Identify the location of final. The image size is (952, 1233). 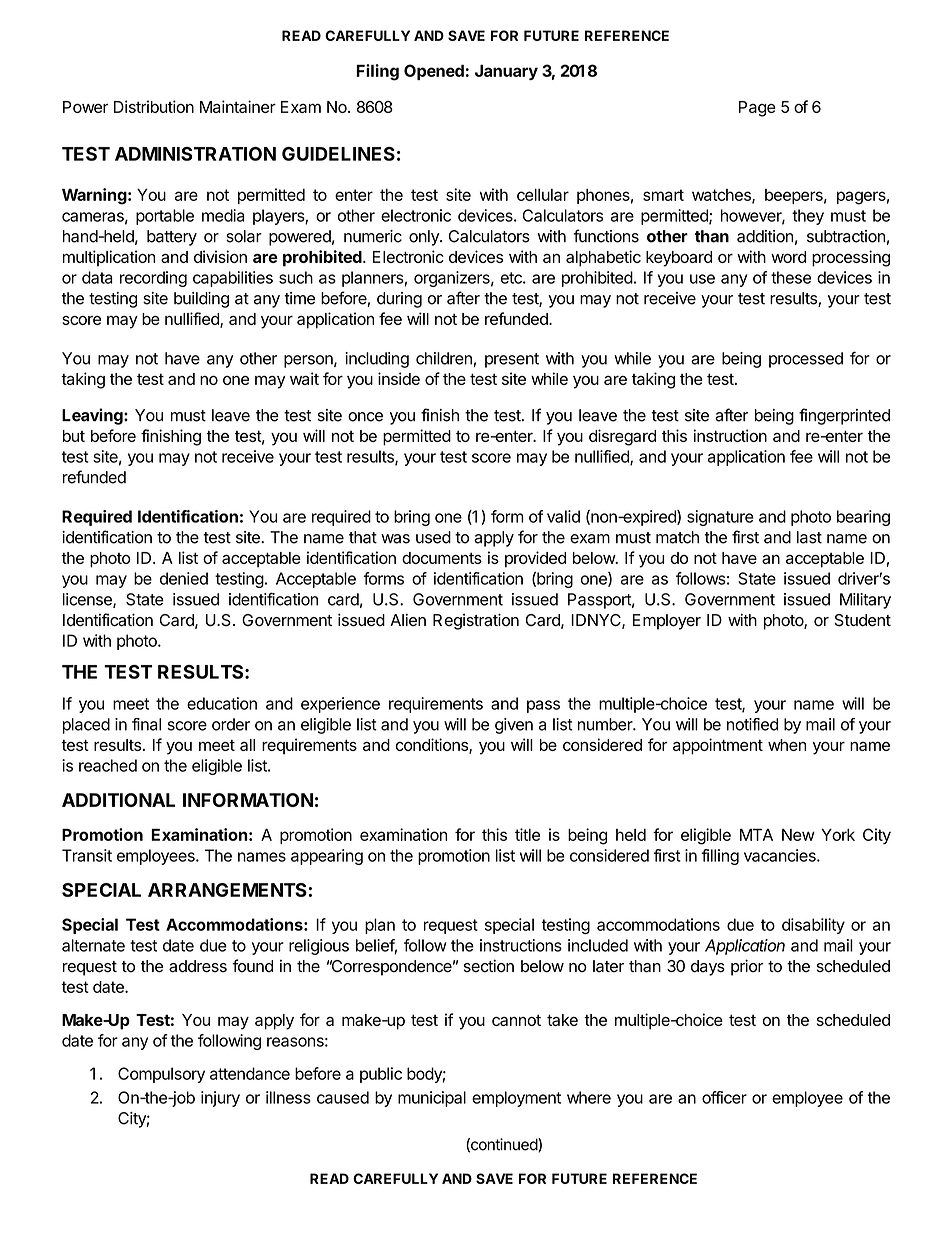
(146, 724).
